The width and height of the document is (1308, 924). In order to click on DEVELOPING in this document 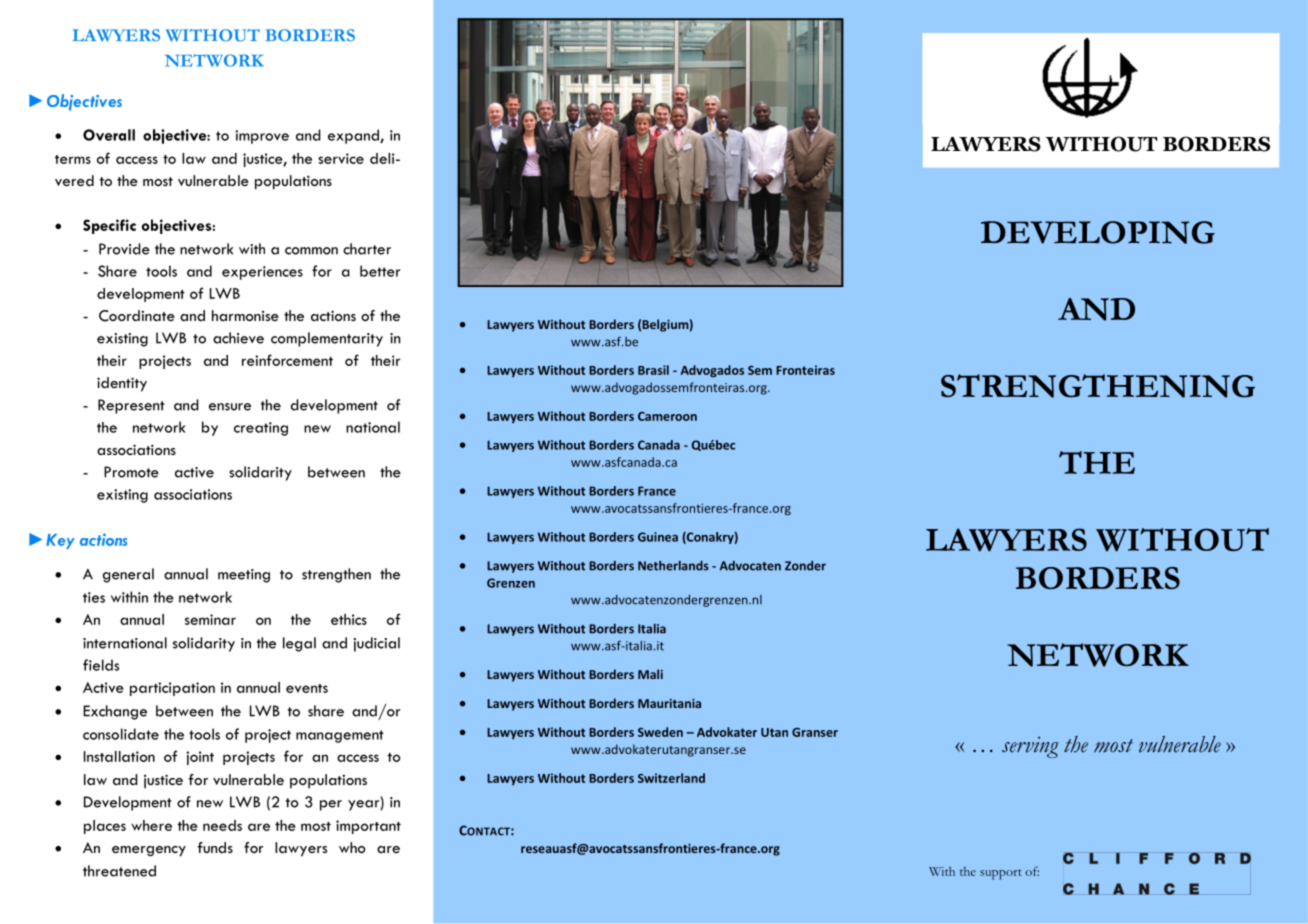, I will do `click(1098, 232)`.
